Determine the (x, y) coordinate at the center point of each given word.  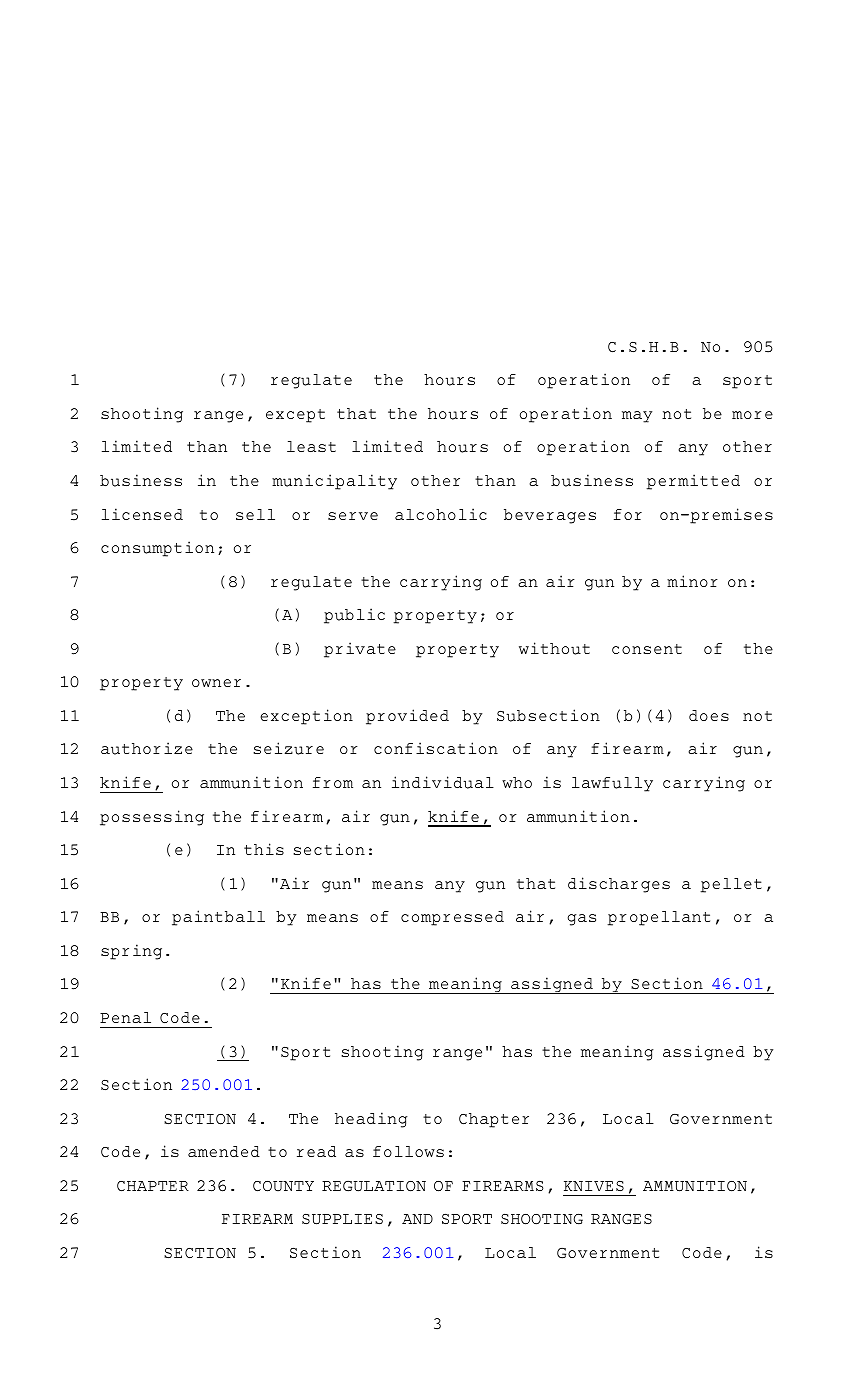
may (637, 417)
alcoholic (441, 514)
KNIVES (594, 1186)
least (311, 446)
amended (224, 1151)
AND (417, 1219)
